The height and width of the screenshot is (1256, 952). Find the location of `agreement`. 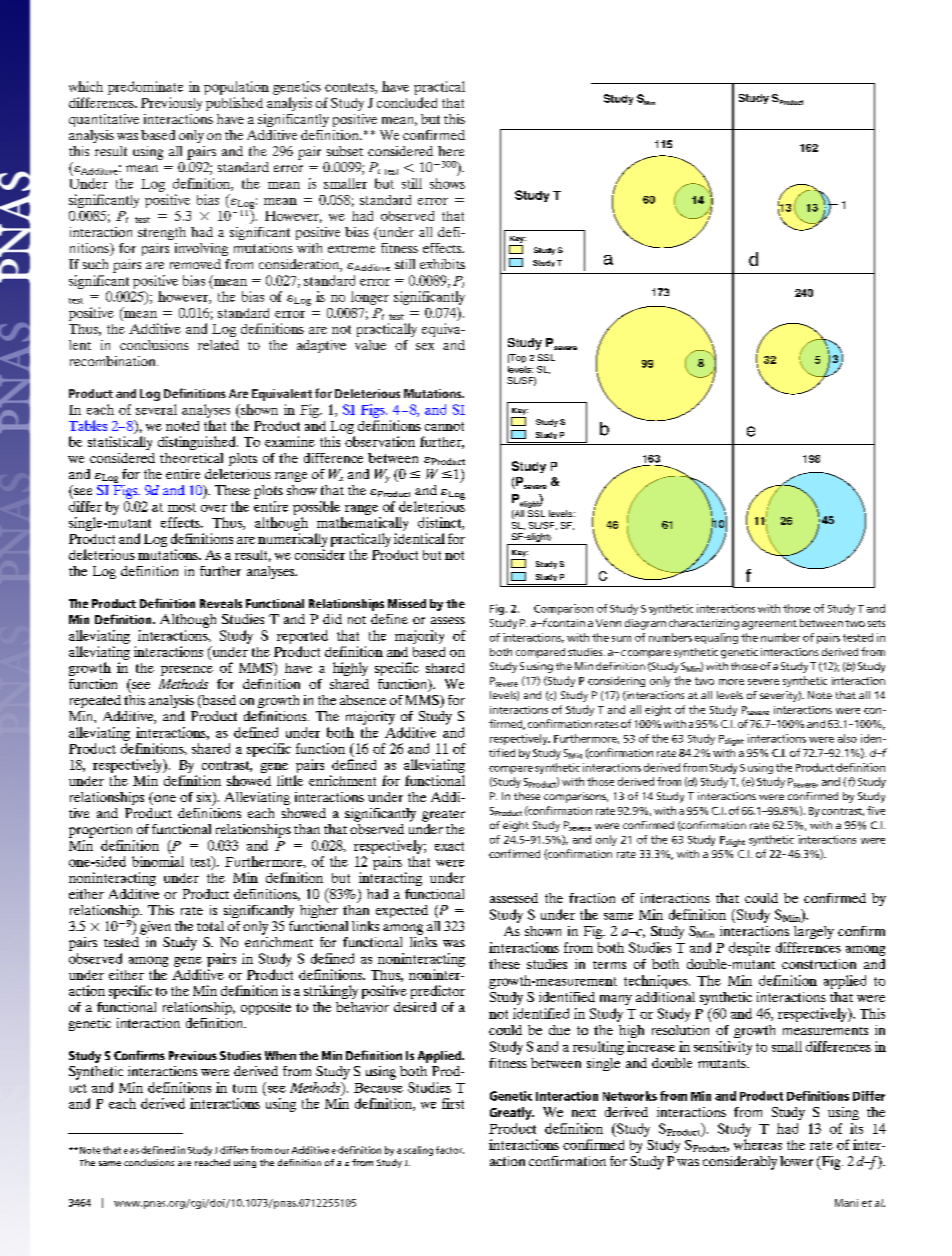

agreement is located at coordinates (769, 625).
